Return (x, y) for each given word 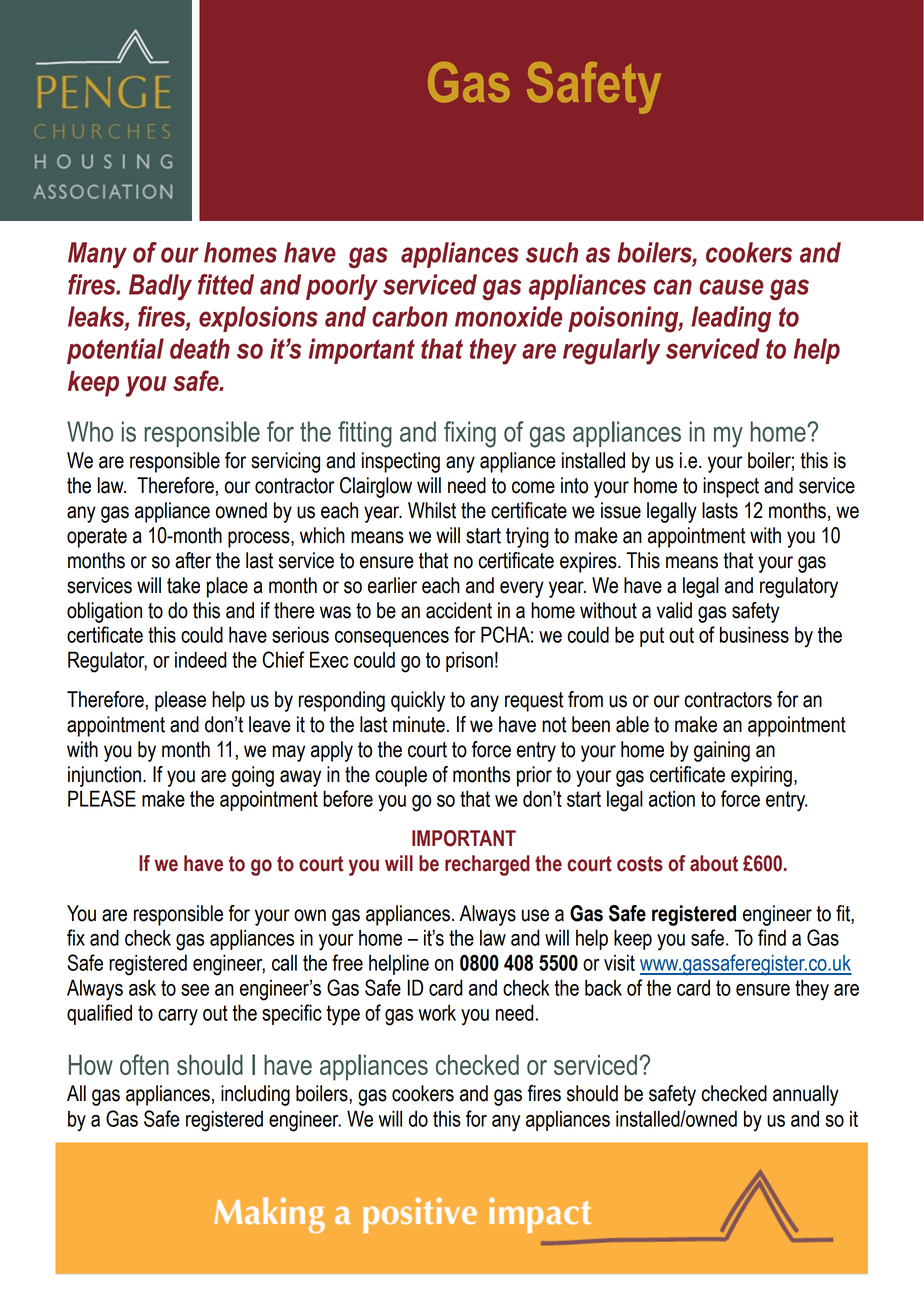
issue (621, 510)
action (672, 798)
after (193, 560)
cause (731, 287)
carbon (410, 316)
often (144, 1064)
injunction (104, 776)
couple (401, 776)
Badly (160, 287)
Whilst (432, 510)
